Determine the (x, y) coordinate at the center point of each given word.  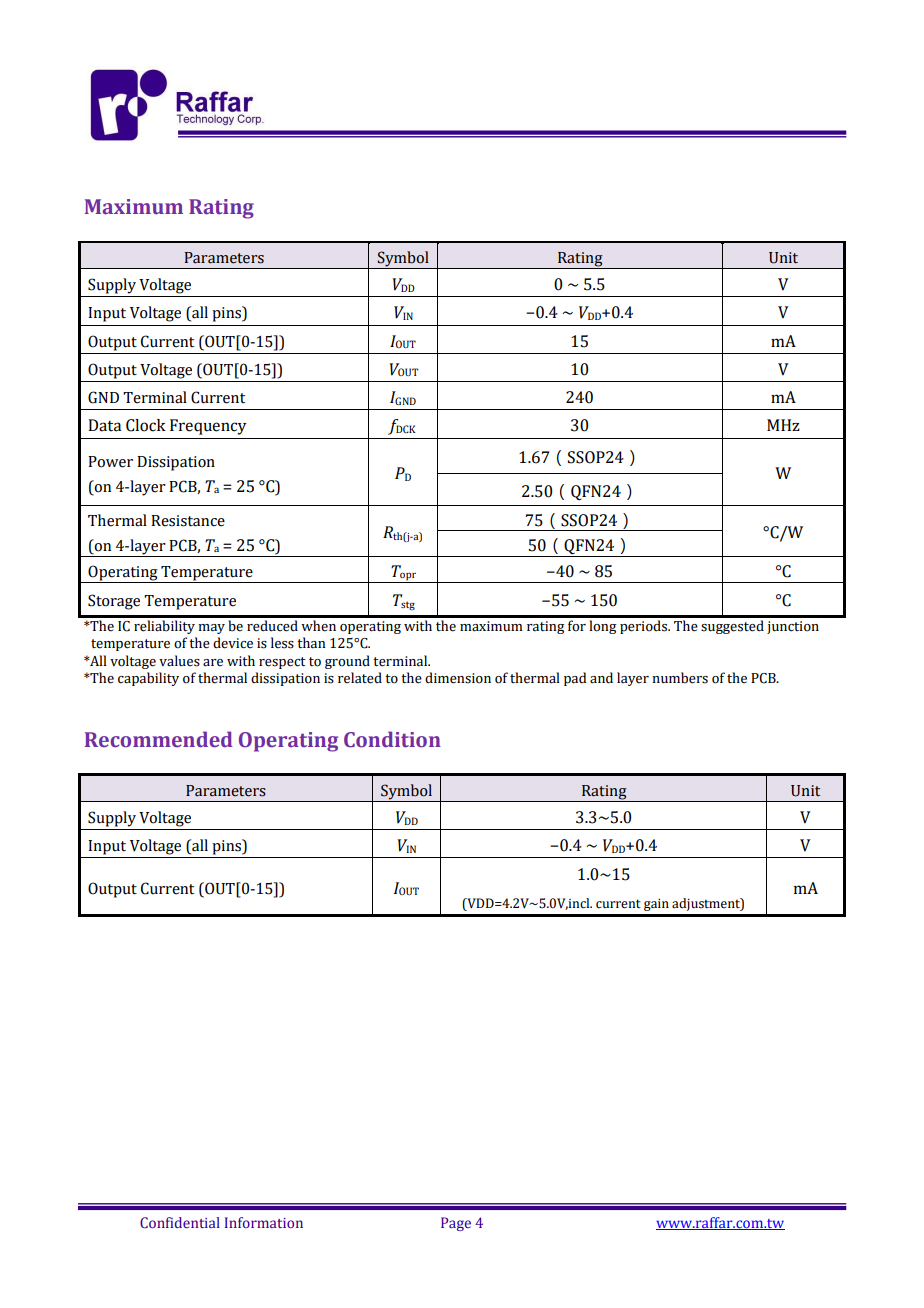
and (601, 678)
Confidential (180, 1222)
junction (793, 627)
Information (264, 1222)
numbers (680, 678)
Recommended (159, 739)
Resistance (188, 521)
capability (148, 679)
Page (456, 1224)
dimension (458, 678)
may (211, 629)
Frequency (208, 427)
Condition (392, 739)
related (360, 678)
